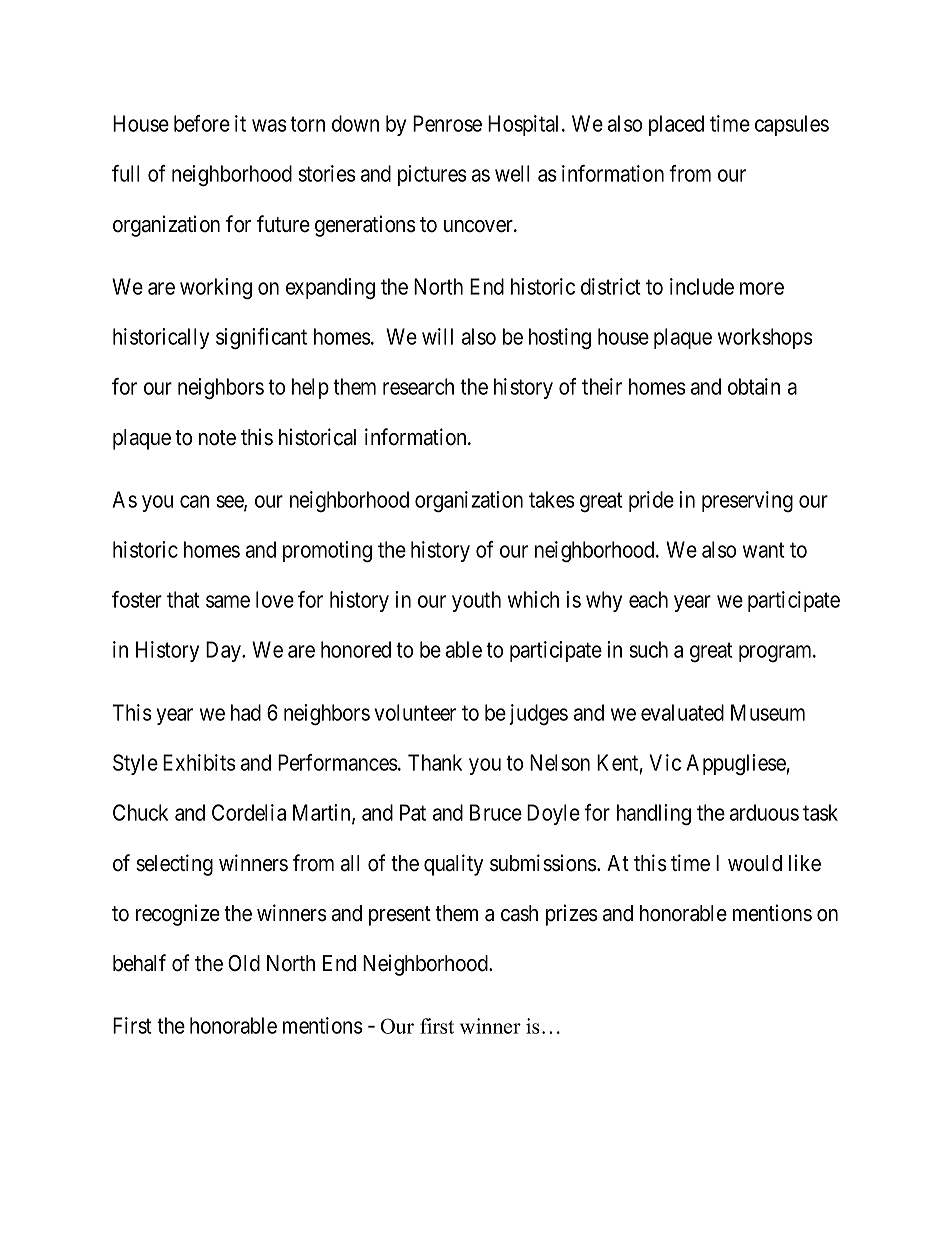 This screenshot has width=952, height=1233. Describe the element at coordinates (519, 913) in the screenshot. I see `cash` at that location.
